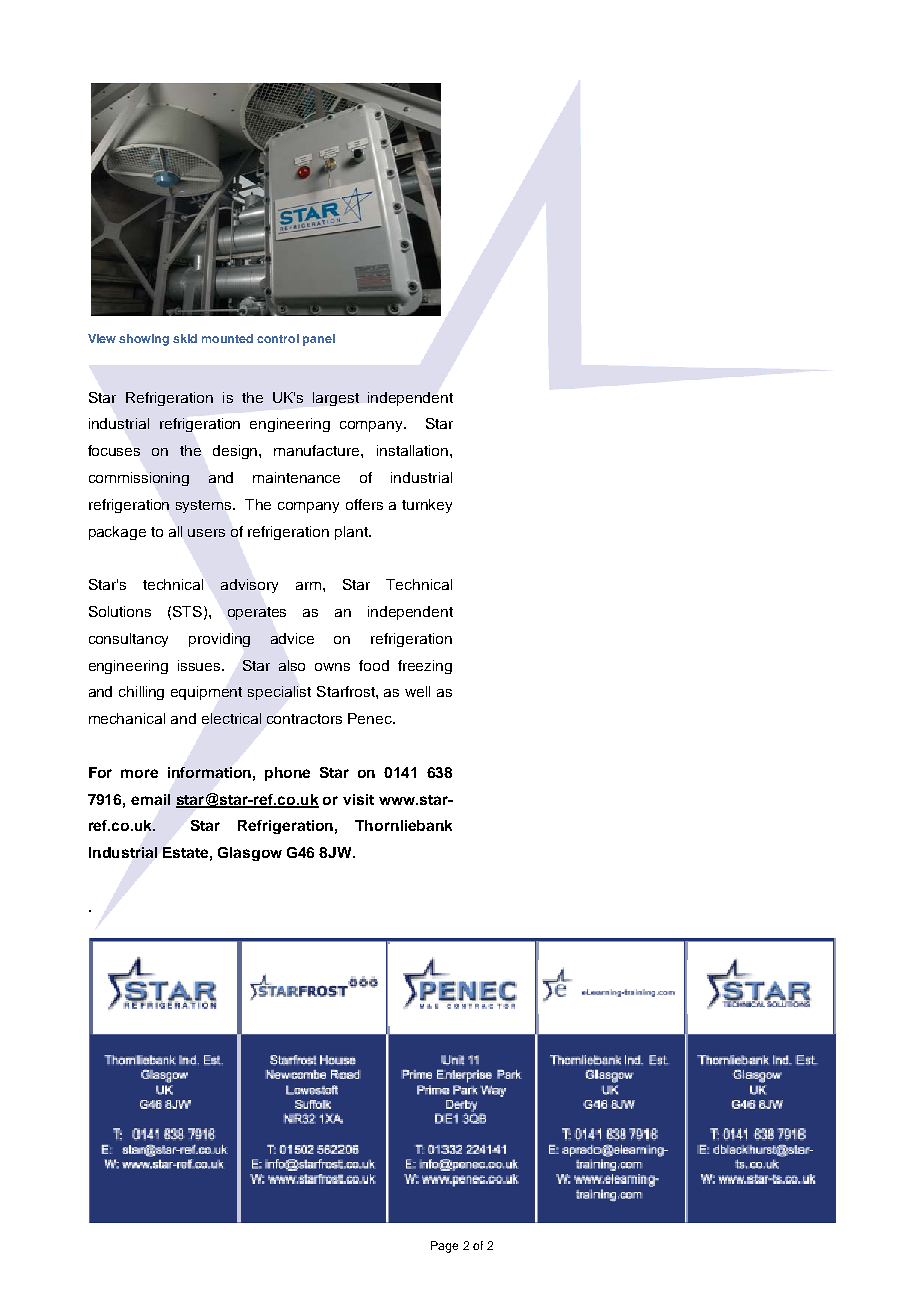 The image size is (924, 1308). I want to click on contractors, so click(304, 719).
